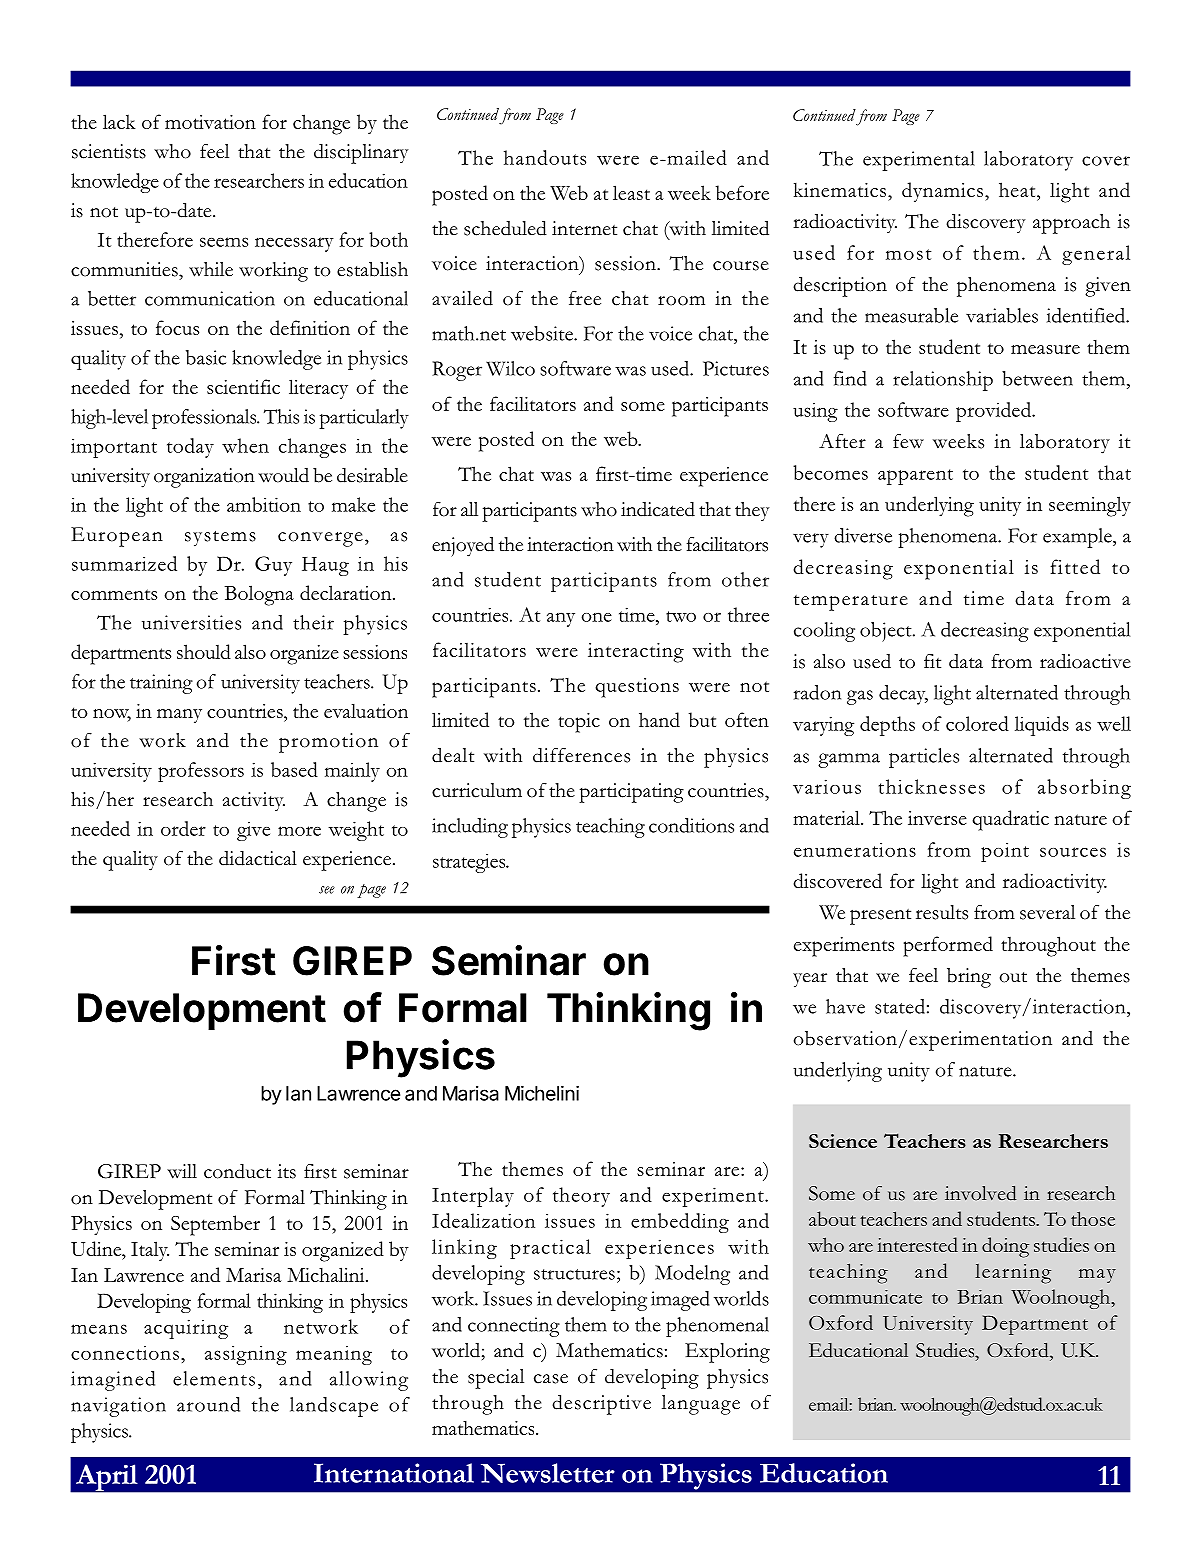 The width and height of the screenshot is (1201, 1555). Describe the element at coordinates (205, 419) in the screenshot. I see `professionals` at that location.
